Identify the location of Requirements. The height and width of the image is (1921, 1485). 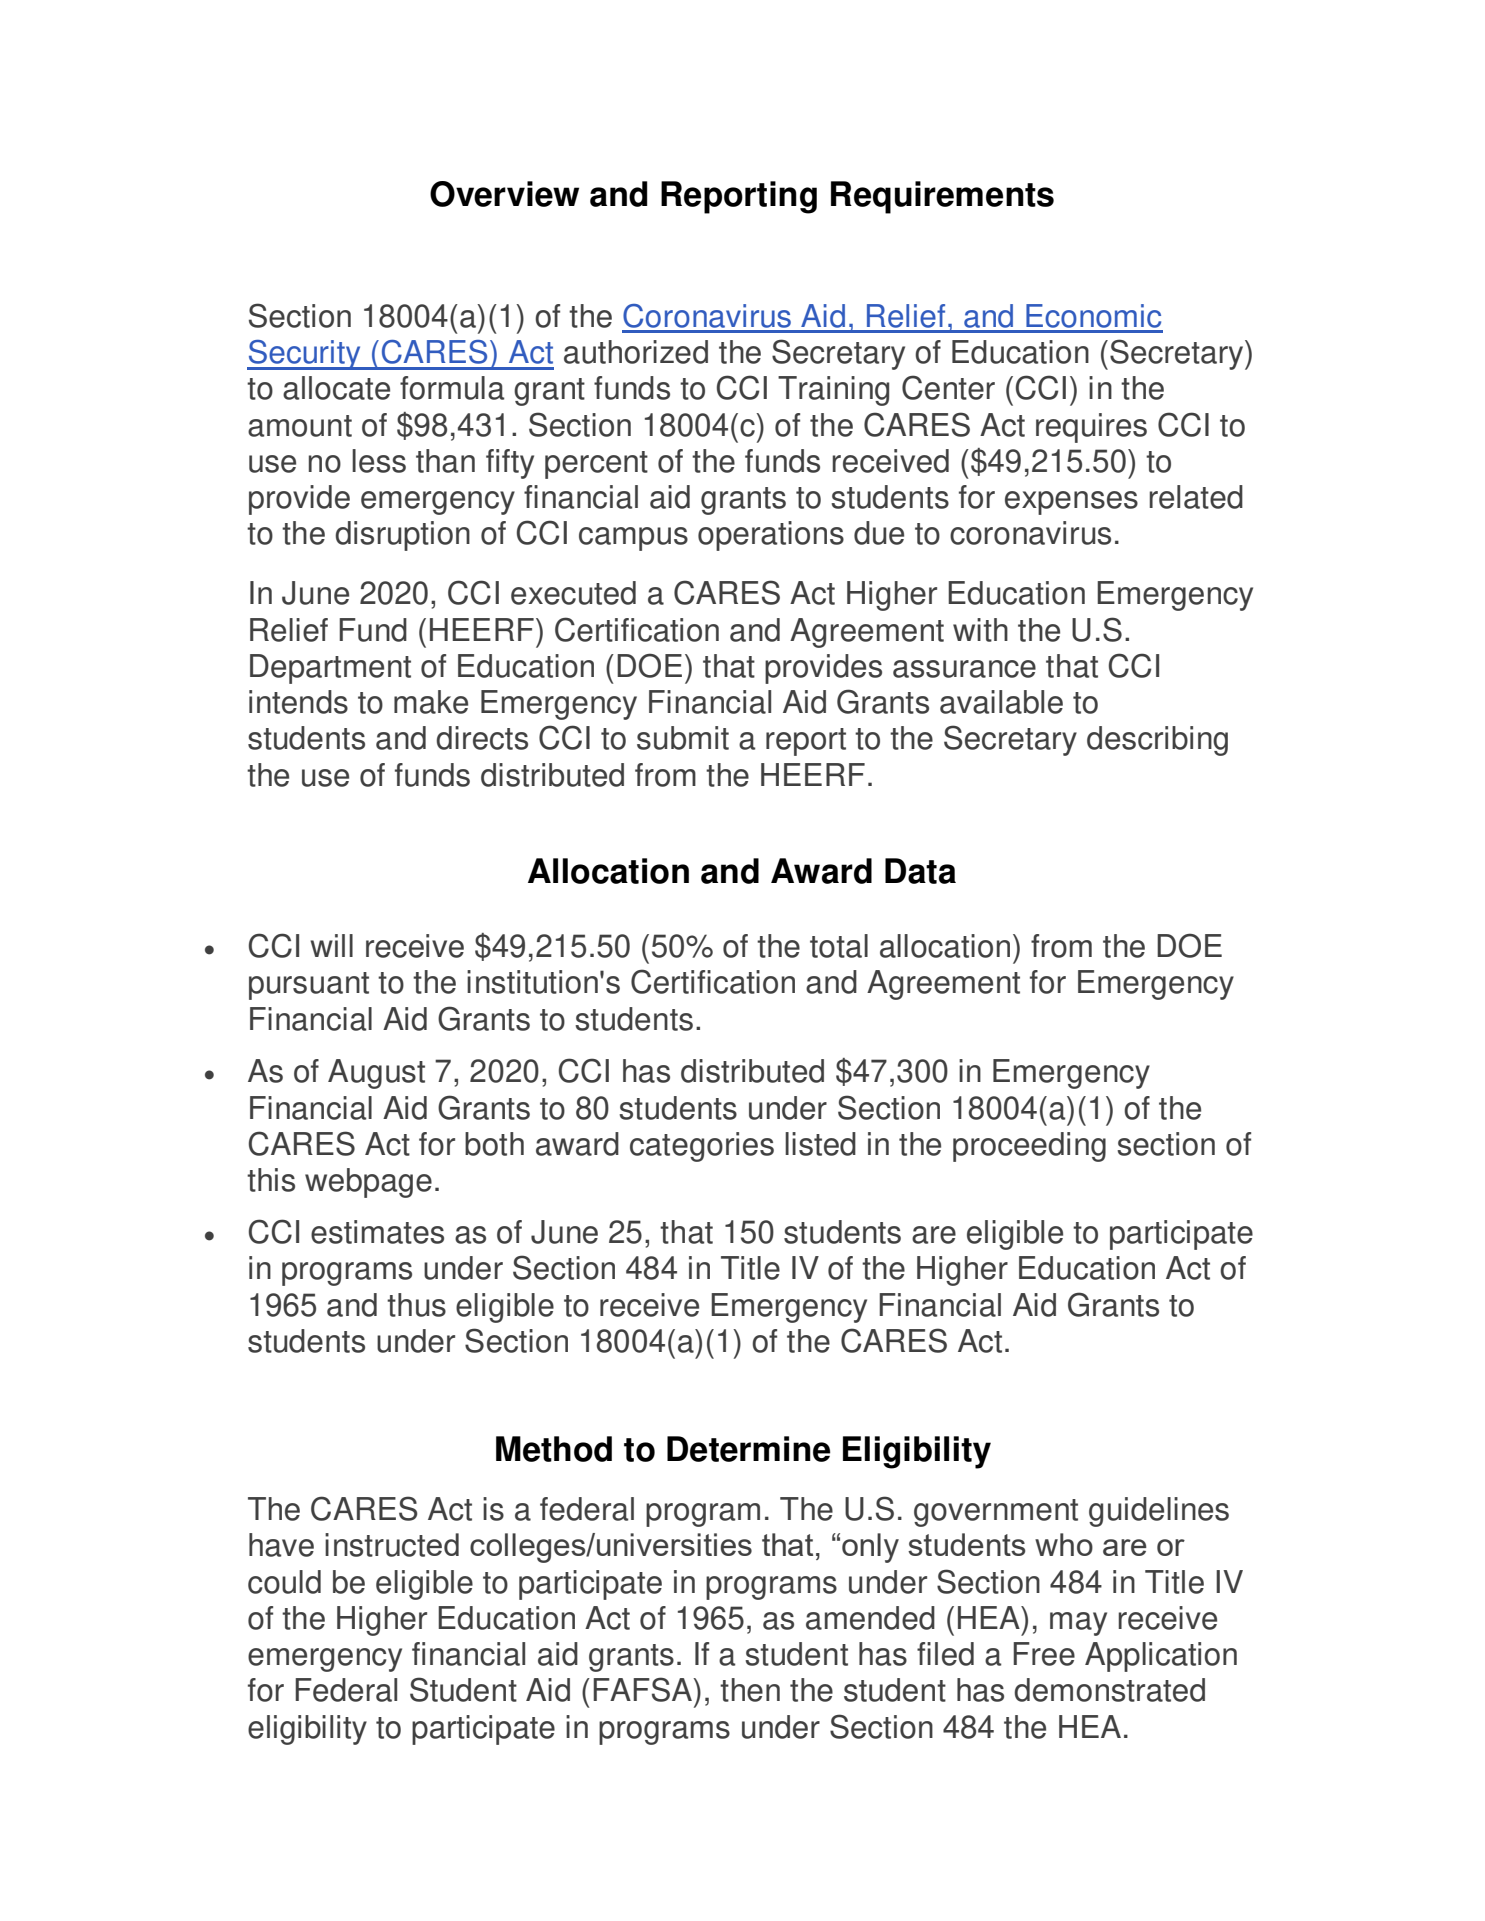
(942, 197).
